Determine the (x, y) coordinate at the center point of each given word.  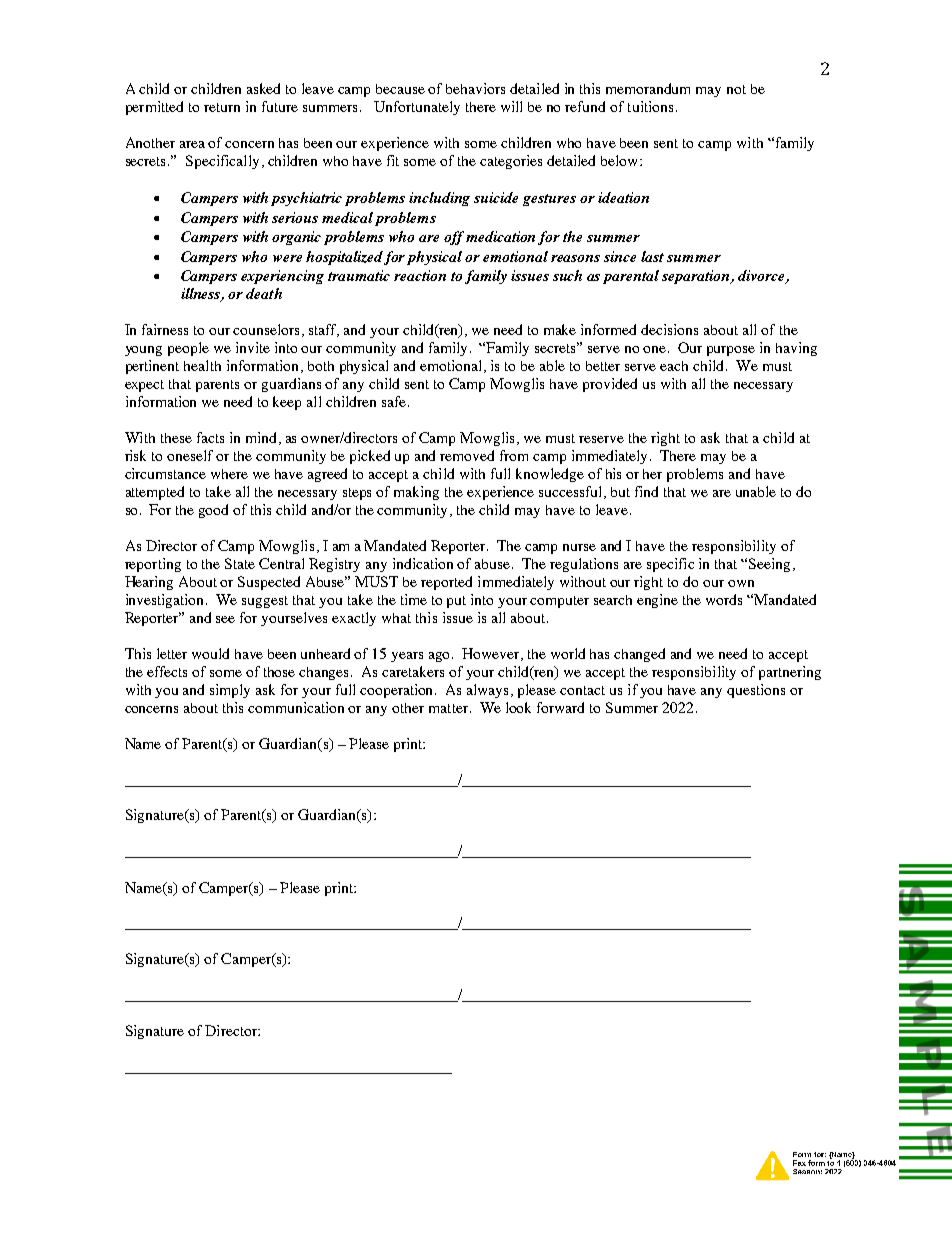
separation (697, 277)
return (222, 107)
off (454, 238)
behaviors (475, 88)
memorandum (648, 88)
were (287, 258)
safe (394, 401)
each (674, 366)
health (202, 365)
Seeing (769, 565)
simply (230, 691)
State (240, 563)
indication (423, 563)
